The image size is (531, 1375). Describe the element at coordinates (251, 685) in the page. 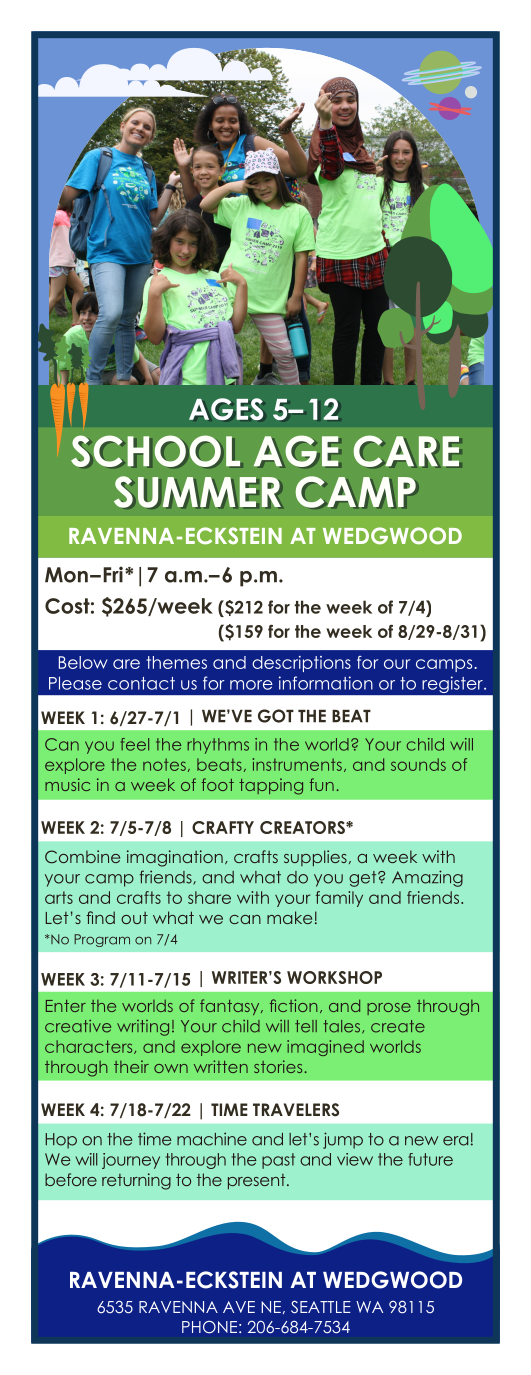

I see `more` at that location.
